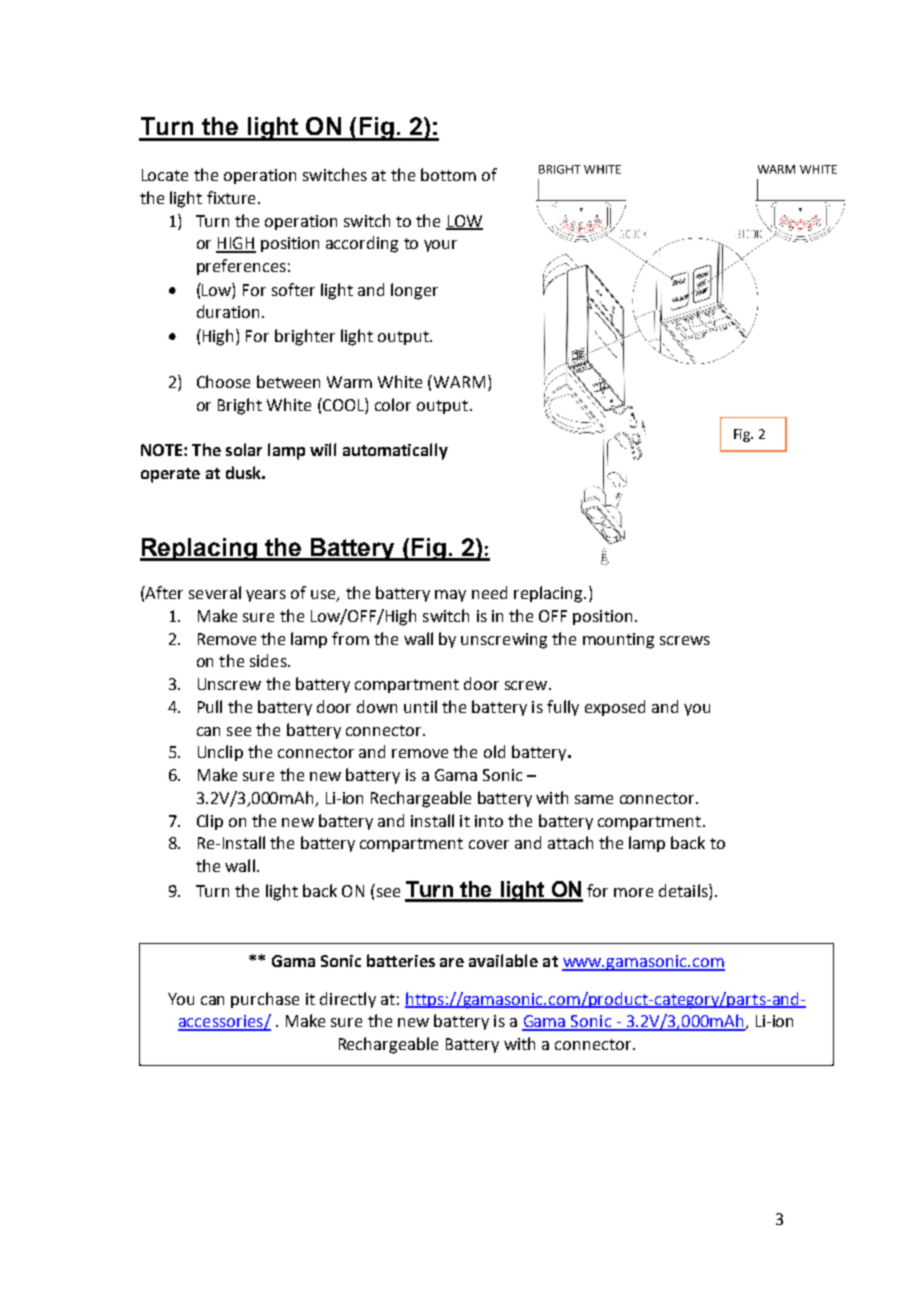 The width and height of the page is (924, 1308). Describe the element at coordinates (265, 1000) in the page. I see `purchase` at that location.
